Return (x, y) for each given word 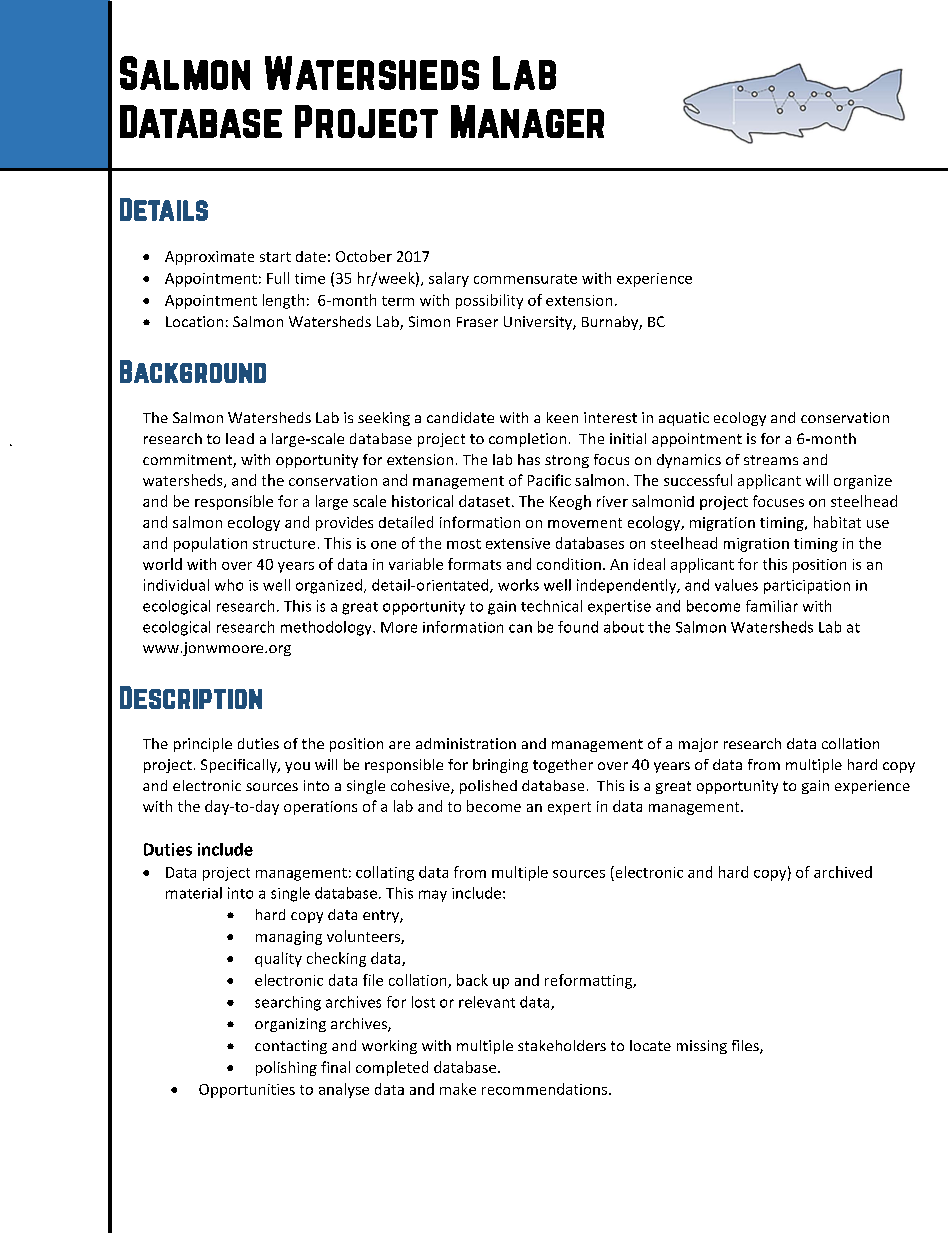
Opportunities (247, 1091)
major (698, 745)
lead (240, 438)
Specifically (240, 766)
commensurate (525, 279)
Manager (527, 121)
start (275, 257)
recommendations (546, 1089)
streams (771, 460)
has (529, 459)
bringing (500, 766)
